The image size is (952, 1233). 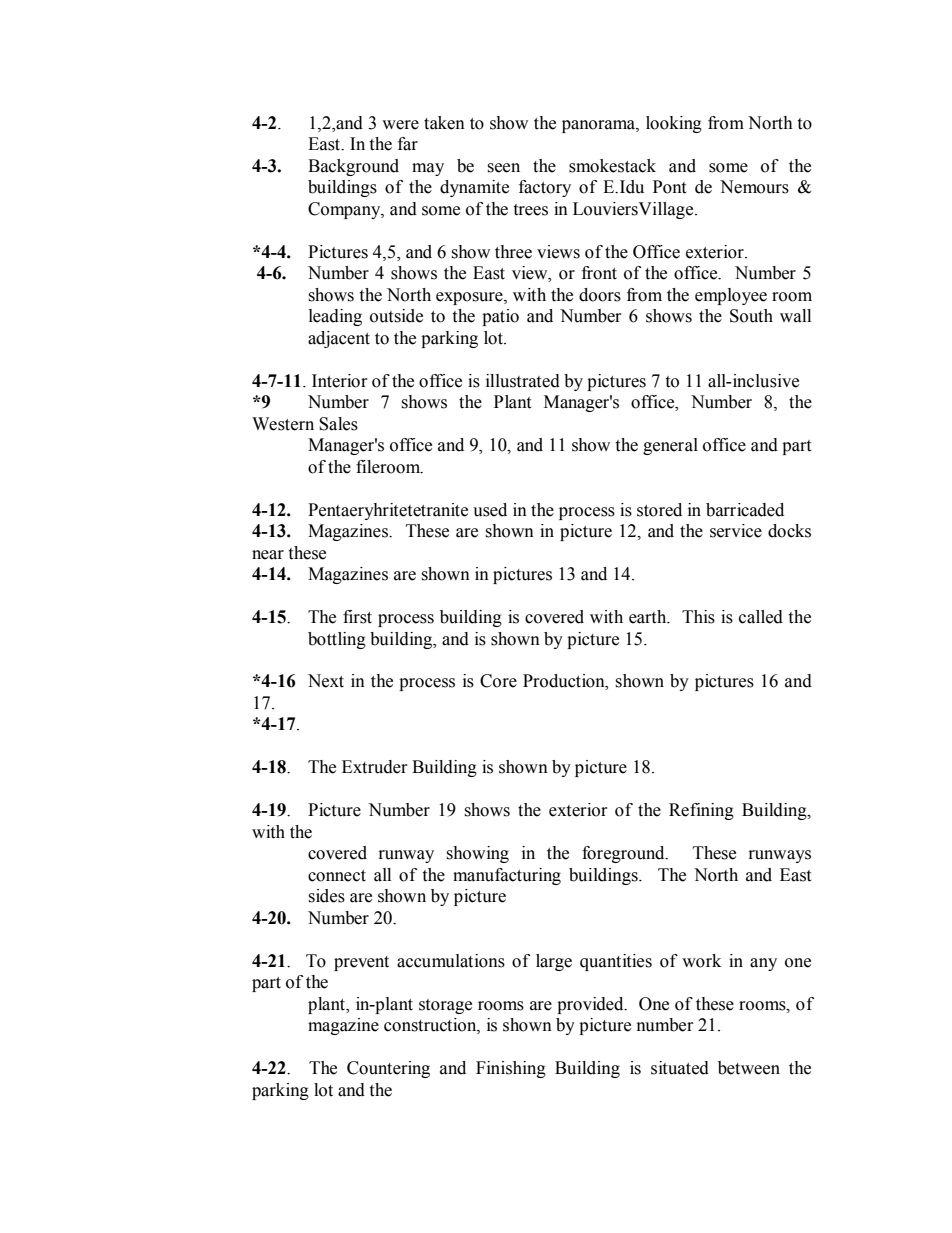 I want to click on illustrated, so click(x=523, y=381).
